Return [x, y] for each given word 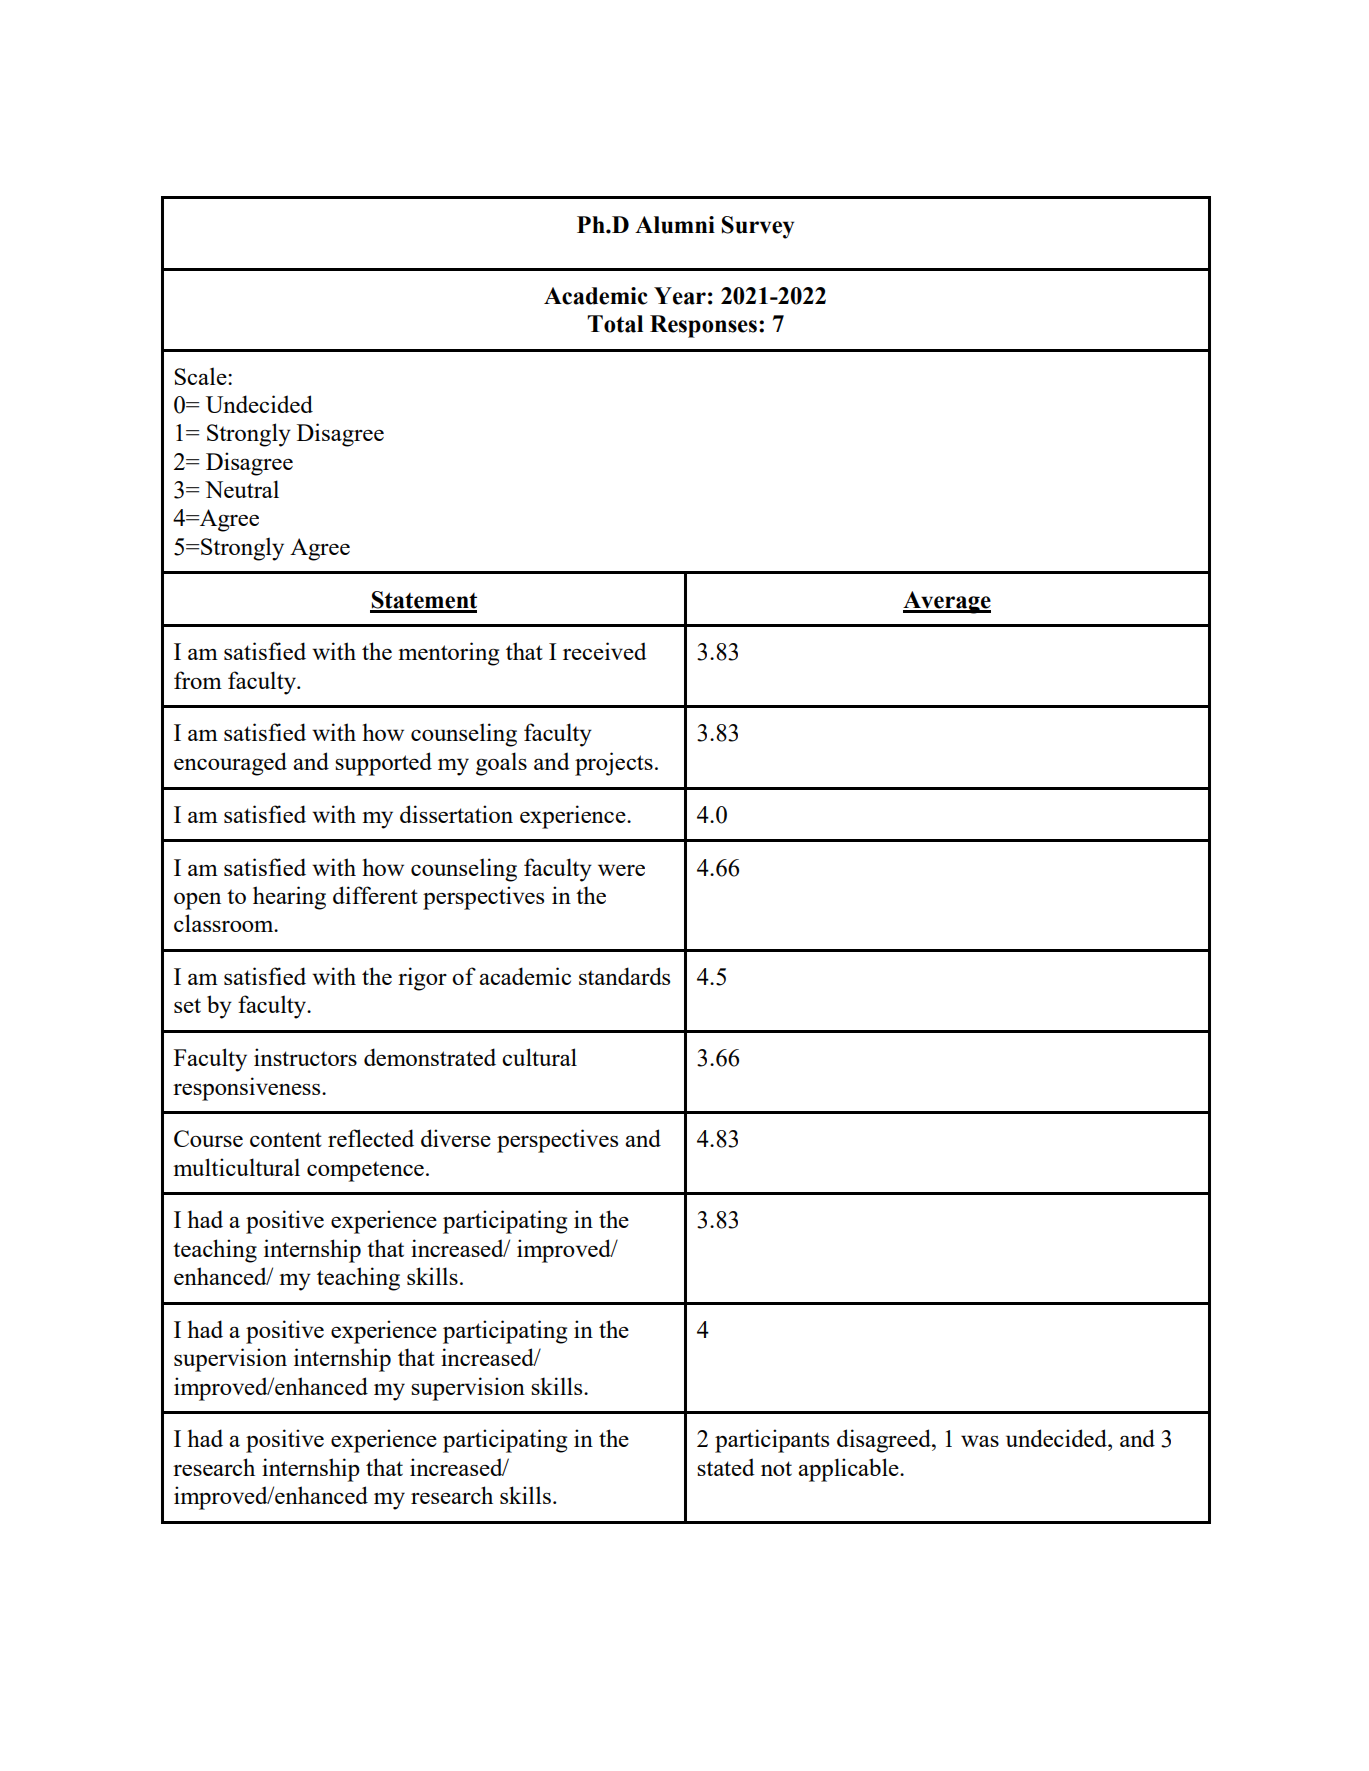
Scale [201, 376]
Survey [758, 227]
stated [726, 1467]
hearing [289, 898]
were [621, 870]
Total [615, 324]
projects [614, 764]
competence [365, 1171]
